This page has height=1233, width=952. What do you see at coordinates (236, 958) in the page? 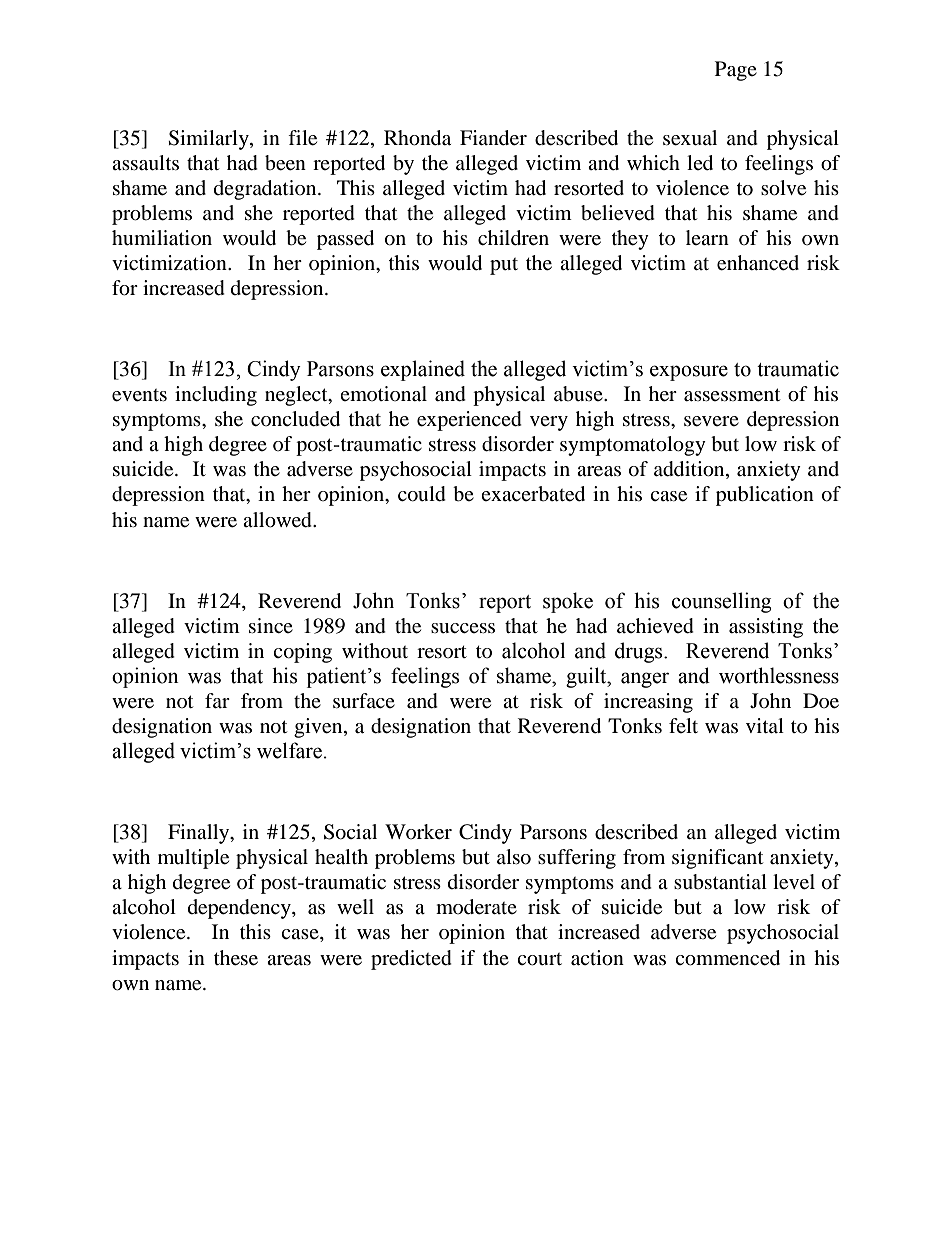
I see `these` at bounding box center [236, 958].
